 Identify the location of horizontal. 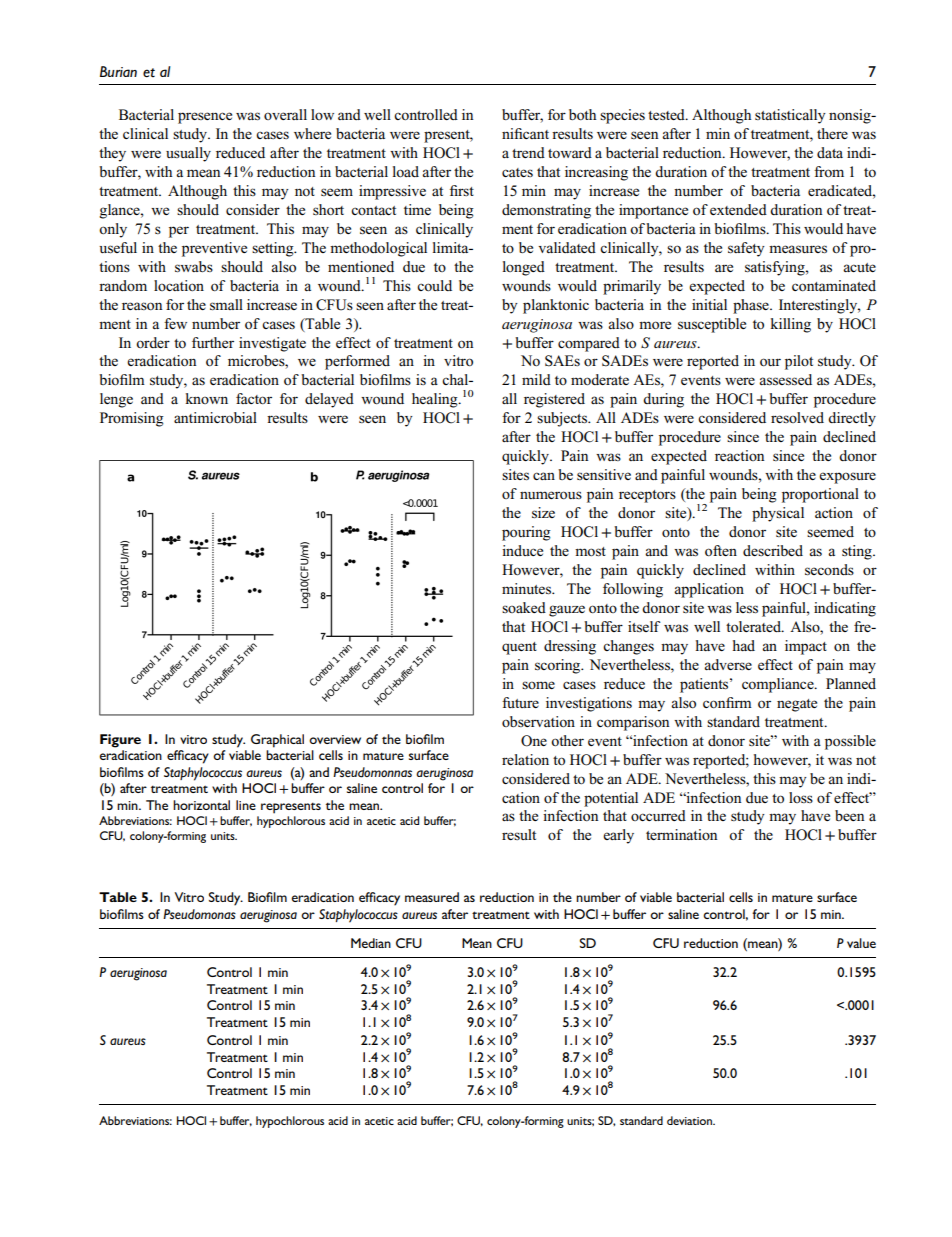
(201, 805).
